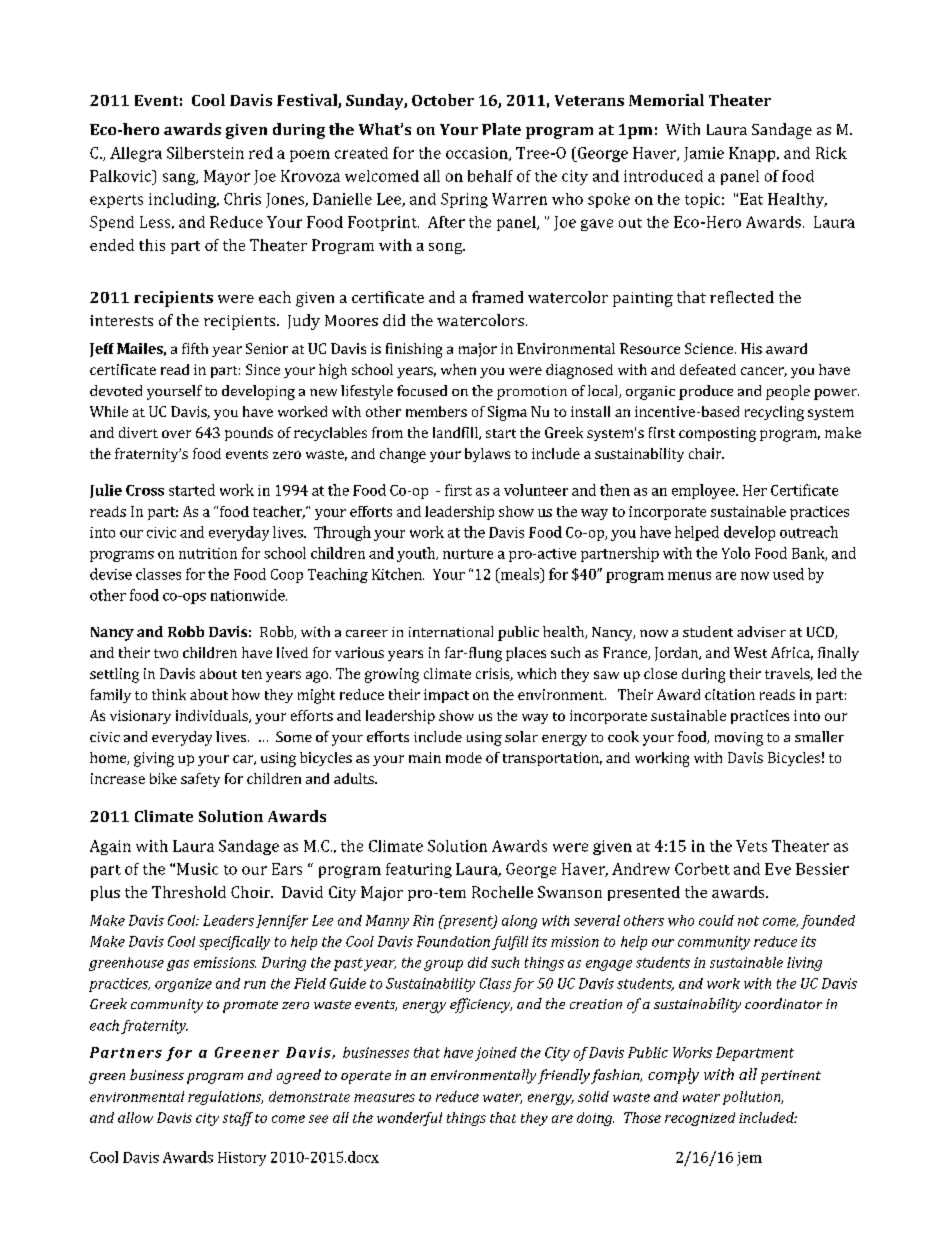 The width and height of the page is (952, 1233). What do you see at coordinates (753, 154) in the page?
I see `Knapp` at bounding box center [753, 154].
